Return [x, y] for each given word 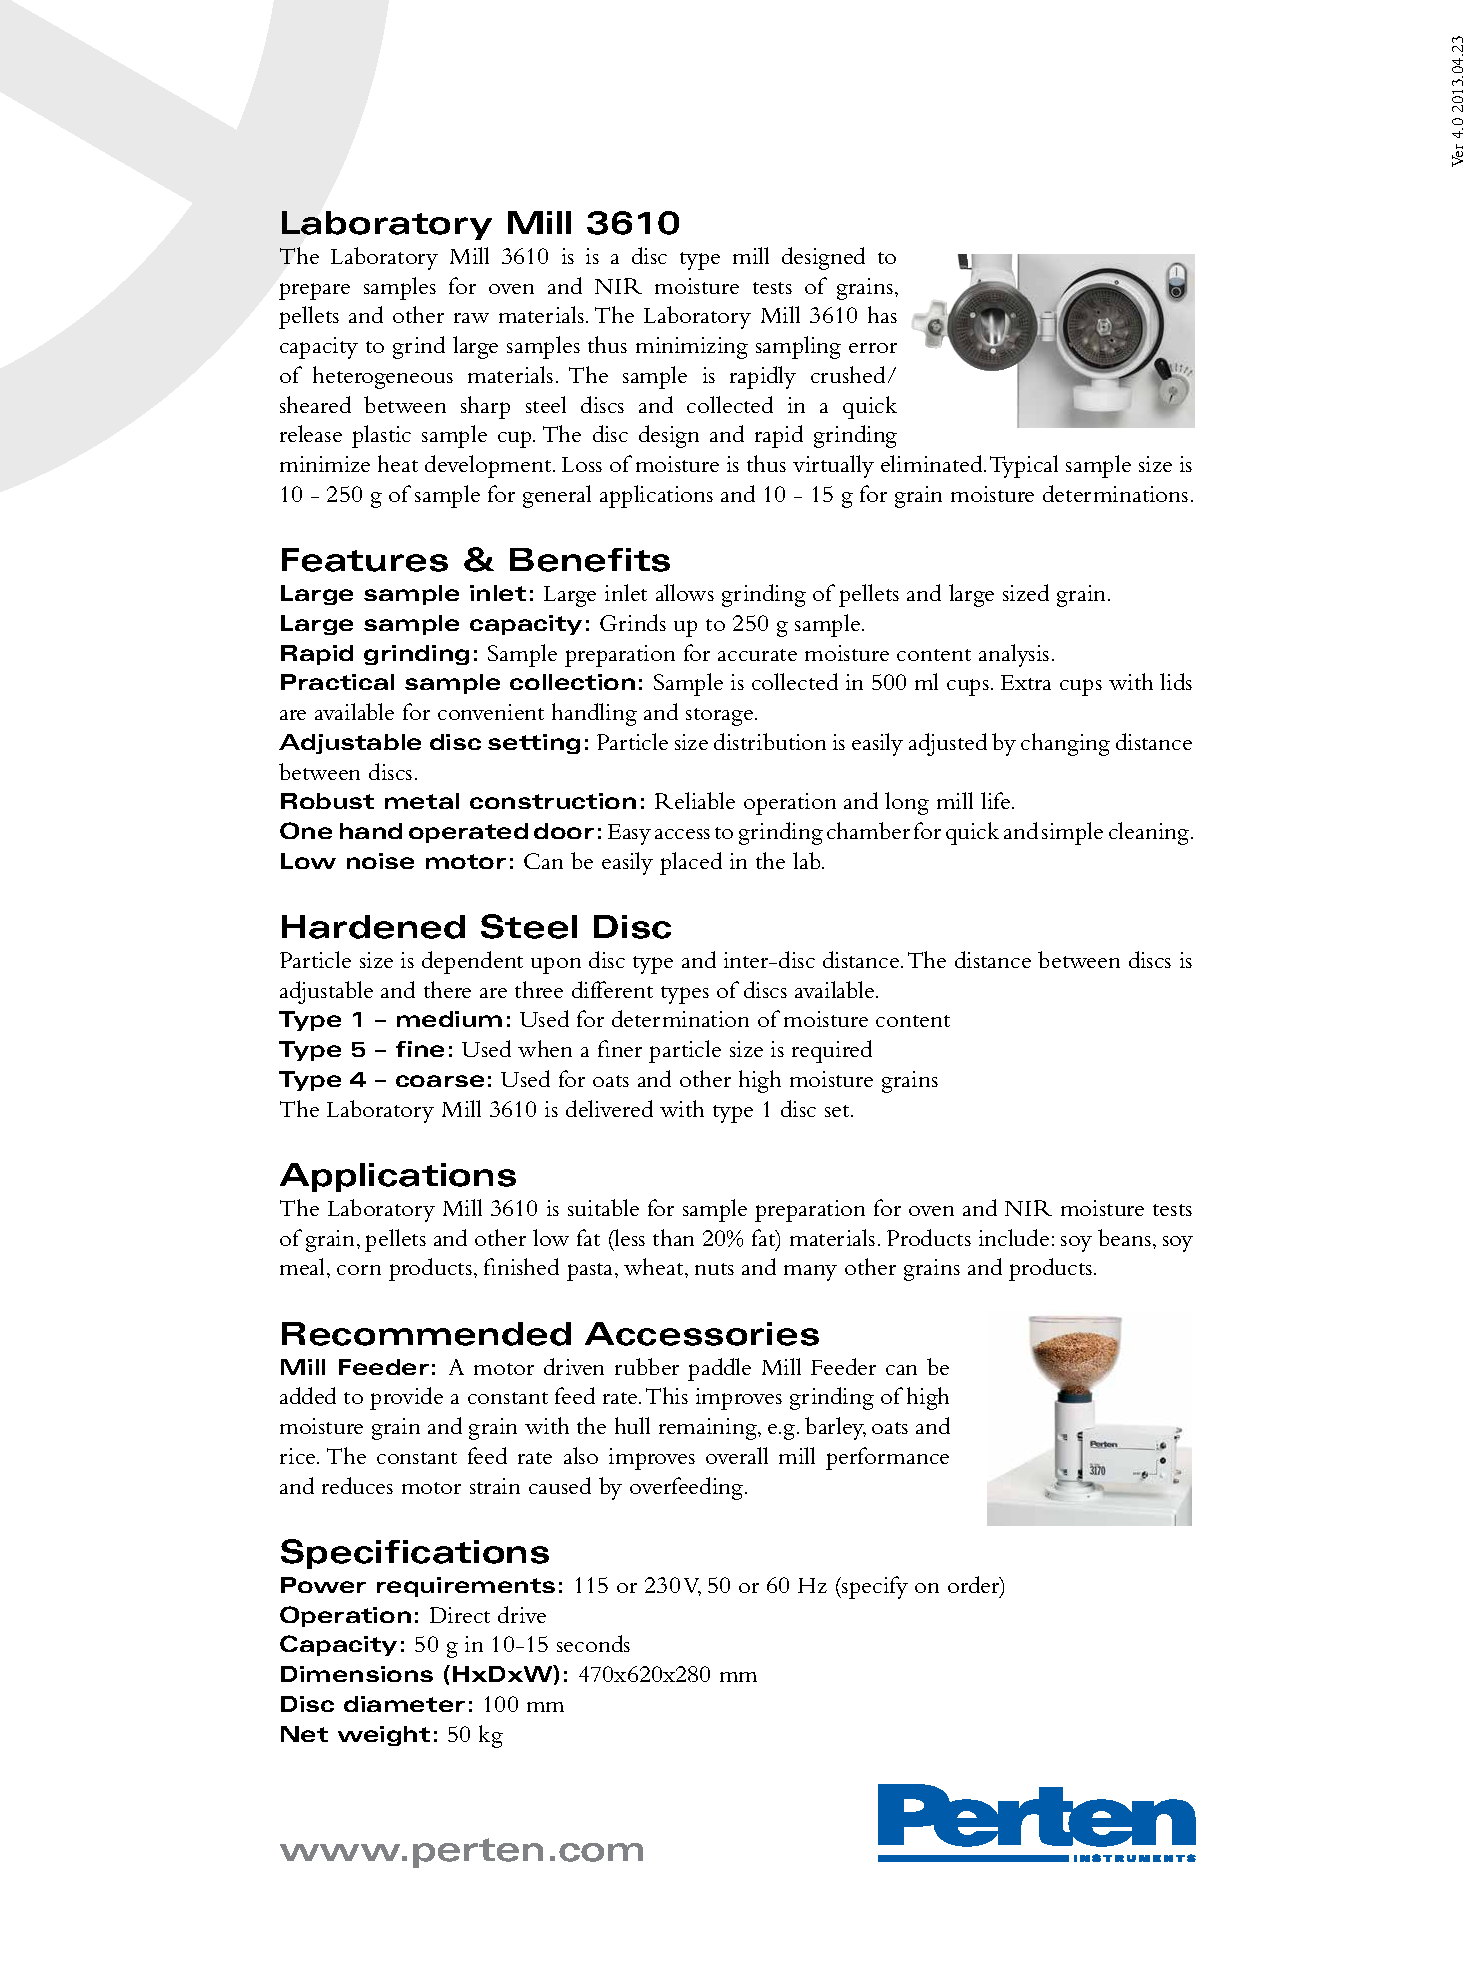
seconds [593, 1643]
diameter [404, 1704]
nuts [714, 1269]
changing [1065, 744]
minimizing [692, 348]
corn [359, 1270]
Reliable [695, 800]
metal [422, 801]
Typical [1024, 466]
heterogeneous [383, 377]
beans [1124, 1237]
